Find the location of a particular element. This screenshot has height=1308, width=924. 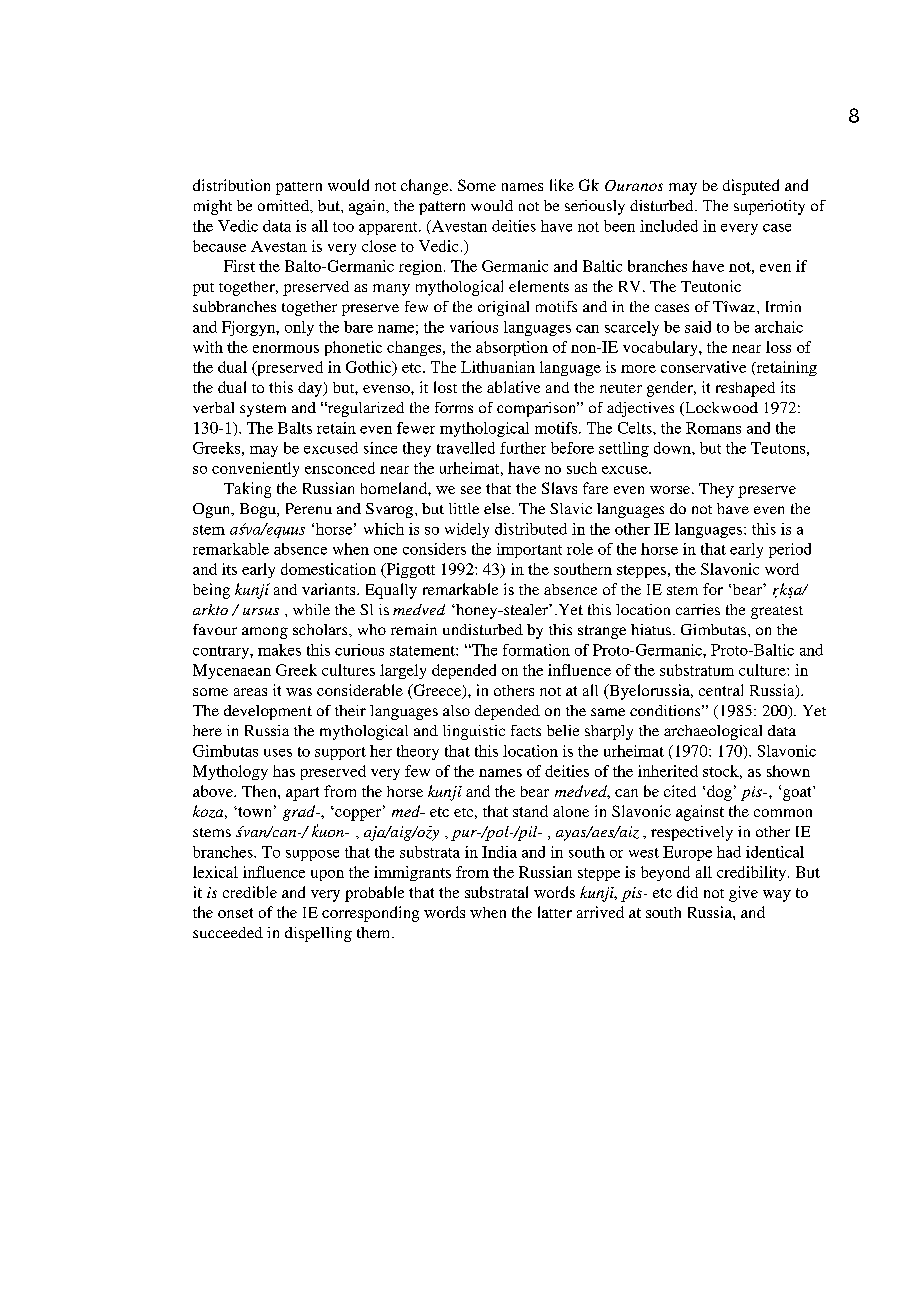

credible is located at coordinates (250, 892).
